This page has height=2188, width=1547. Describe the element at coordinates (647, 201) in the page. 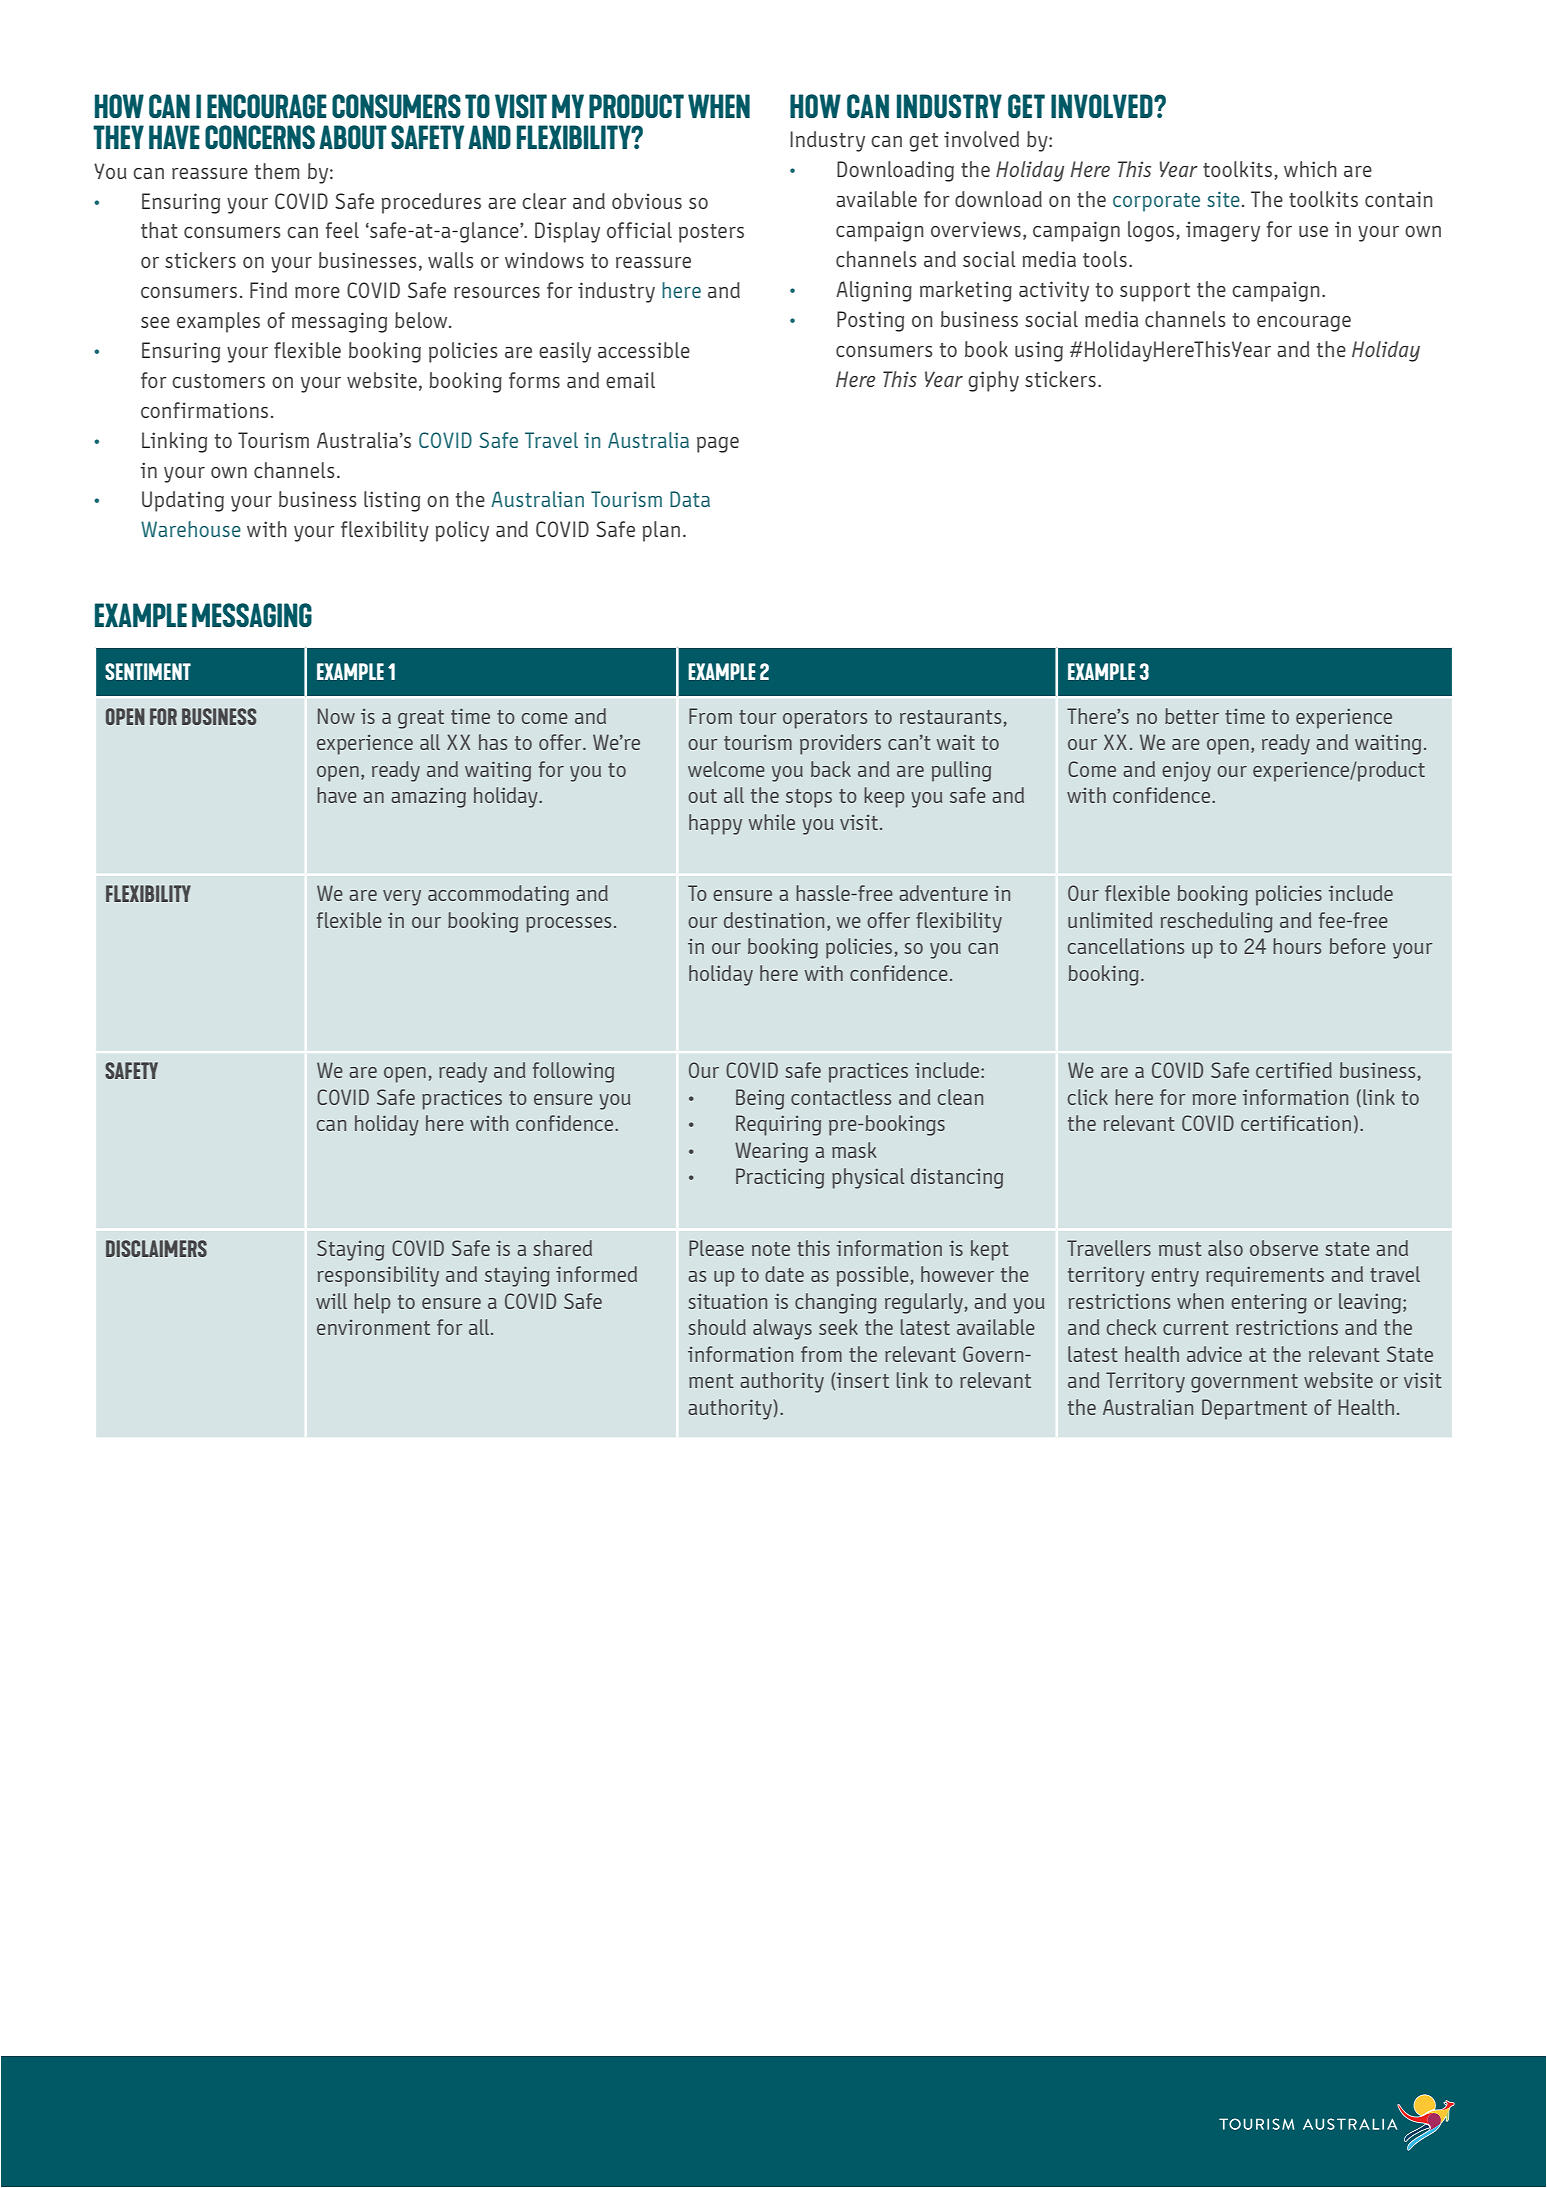

I see `obvious` at that location.
